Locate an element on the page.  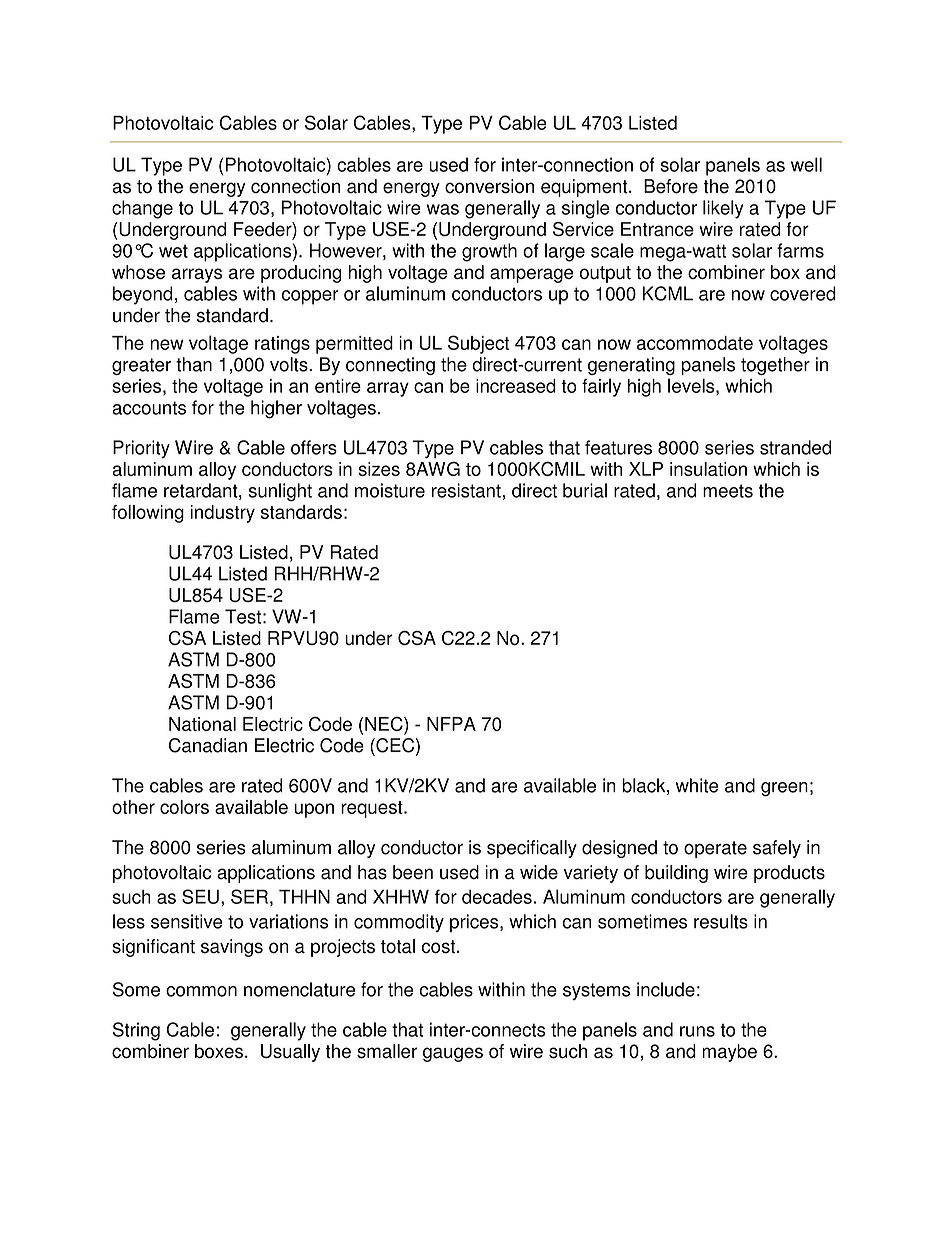
gauges is located at coordinates (453, 1054).
